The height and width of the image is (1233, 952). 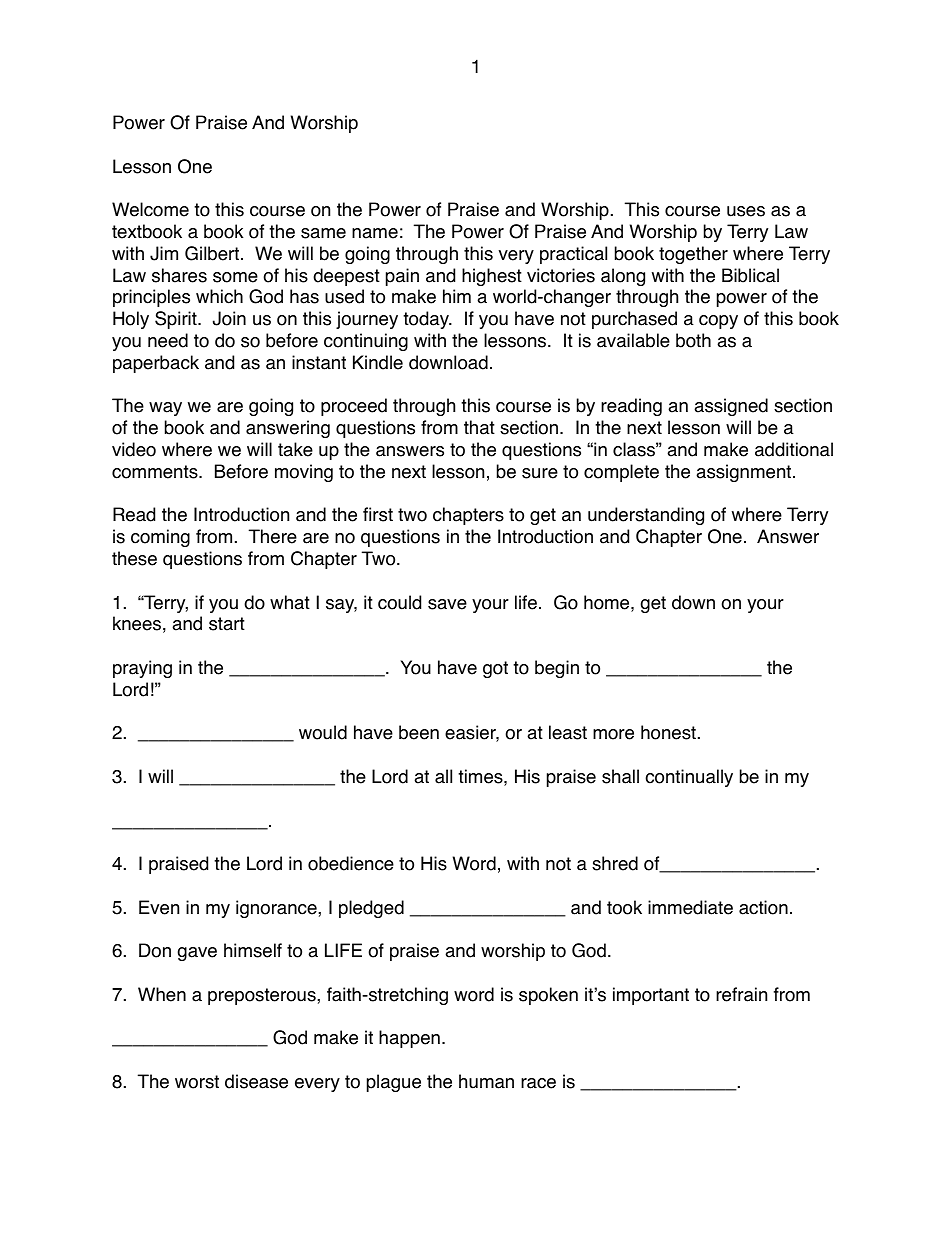 What do you see at coordinates (668, 732) in the image?
I see `honest` at bounding box center [668, 732].
